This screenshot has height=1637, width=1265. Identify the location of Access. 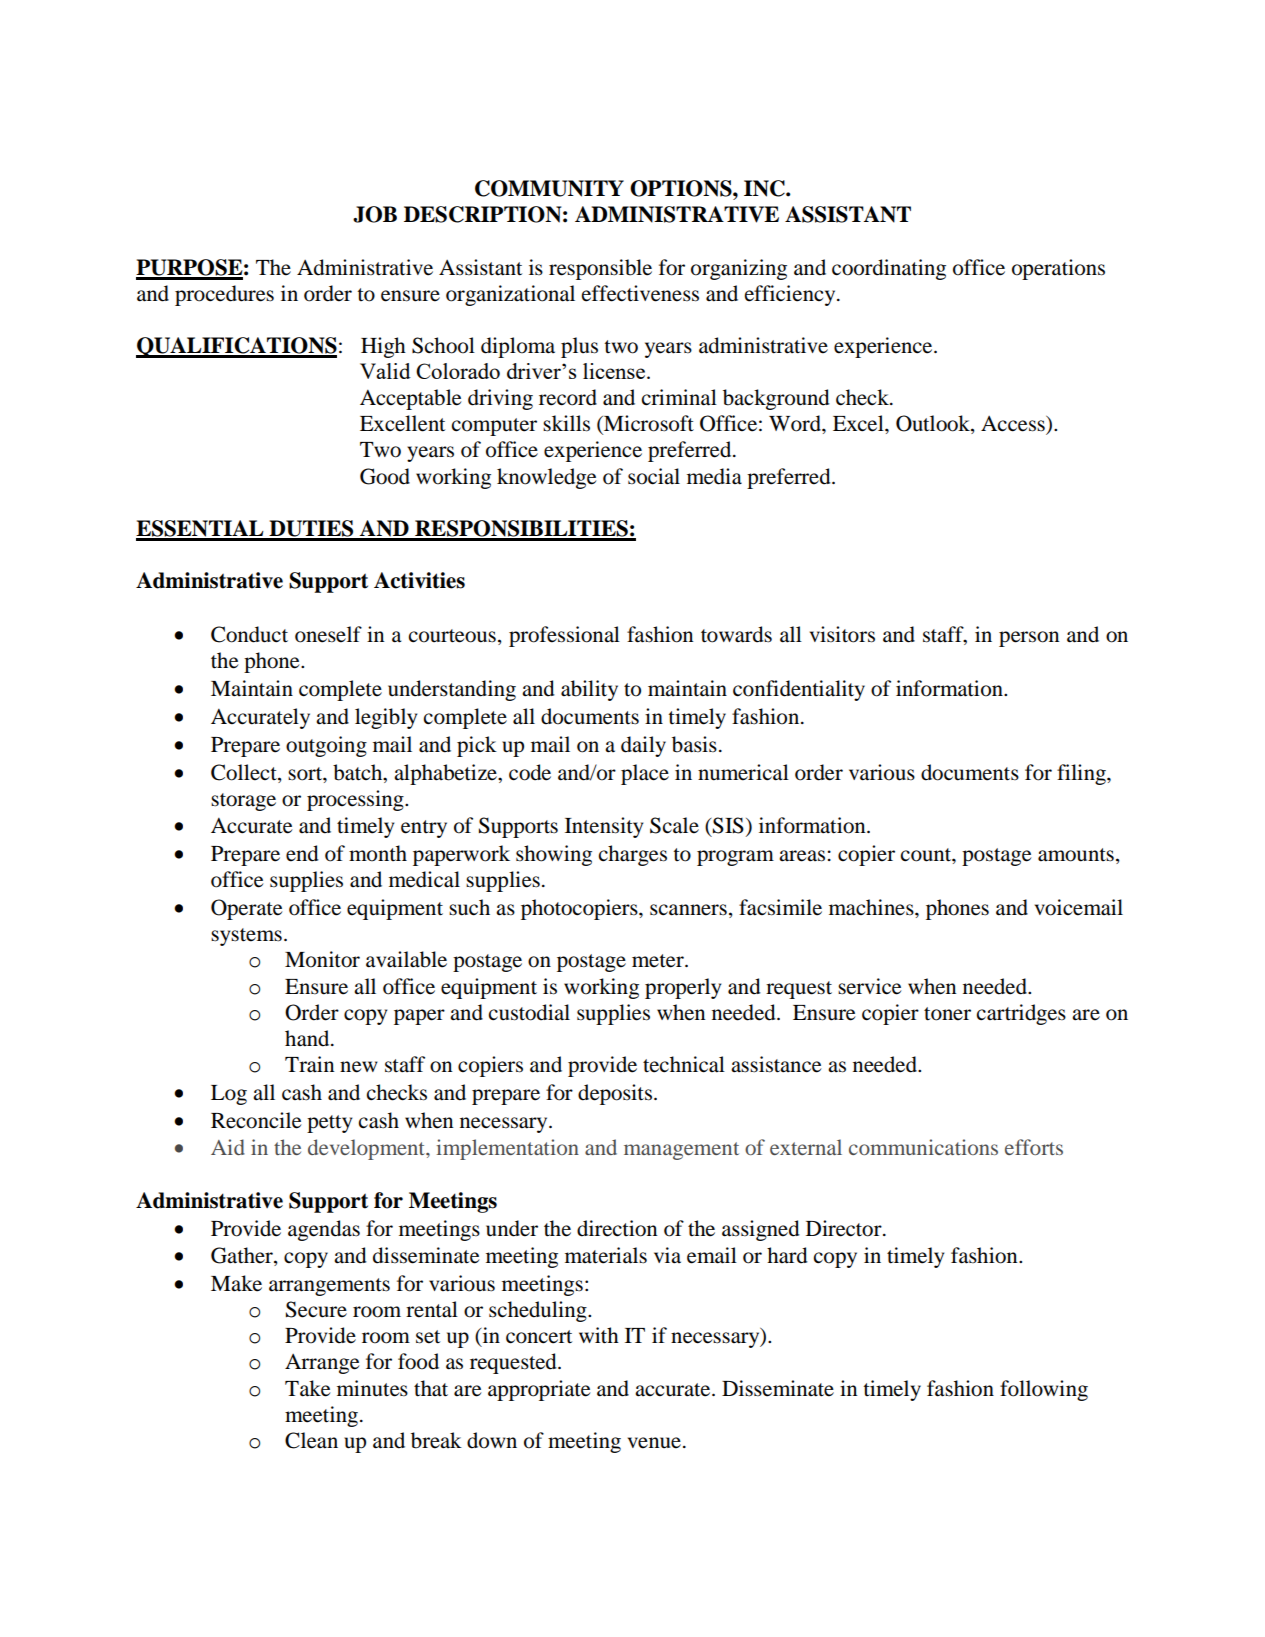
(1014, 424).
